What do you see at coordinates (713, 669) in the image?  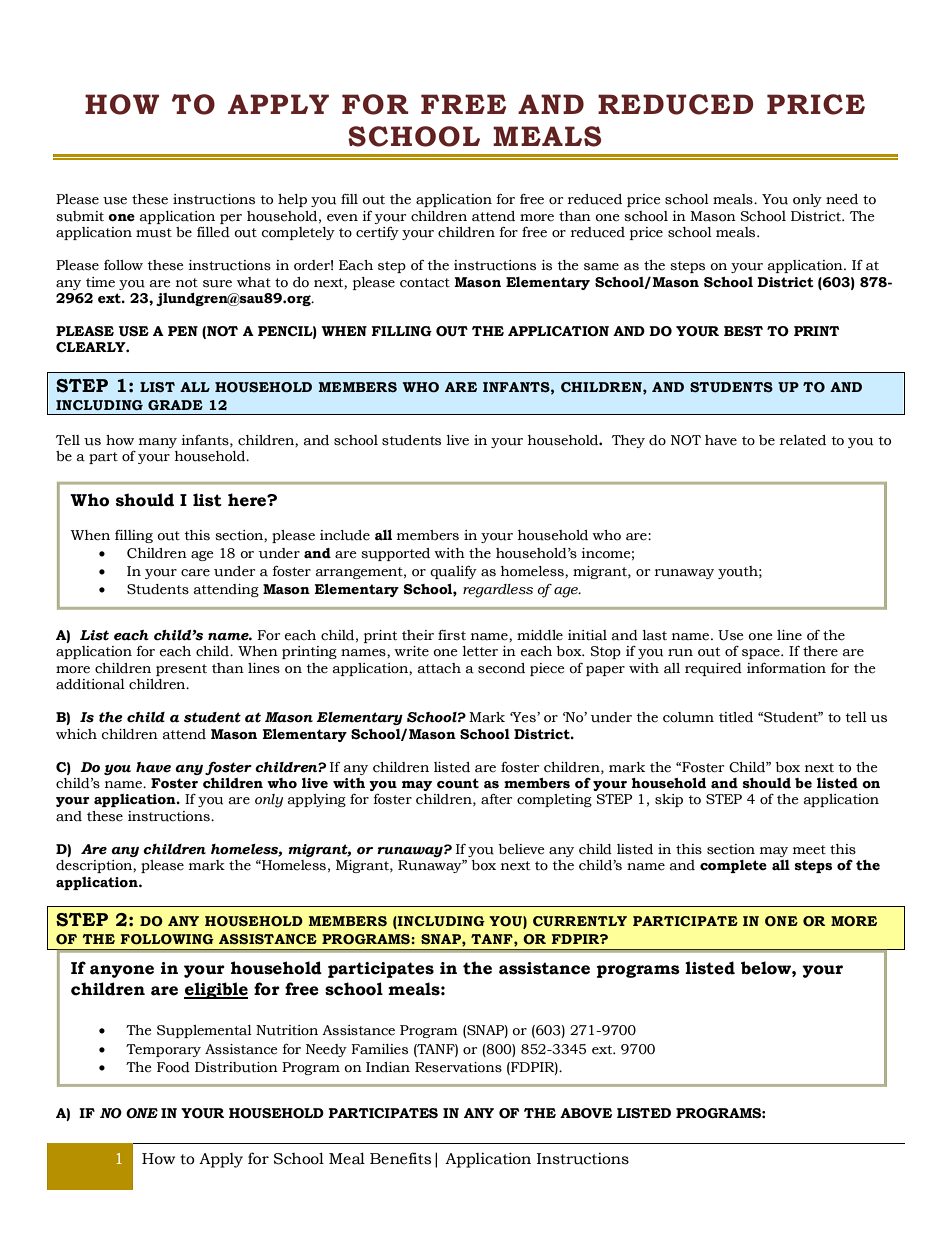 I see `required` at bounding box center [713, 669].
